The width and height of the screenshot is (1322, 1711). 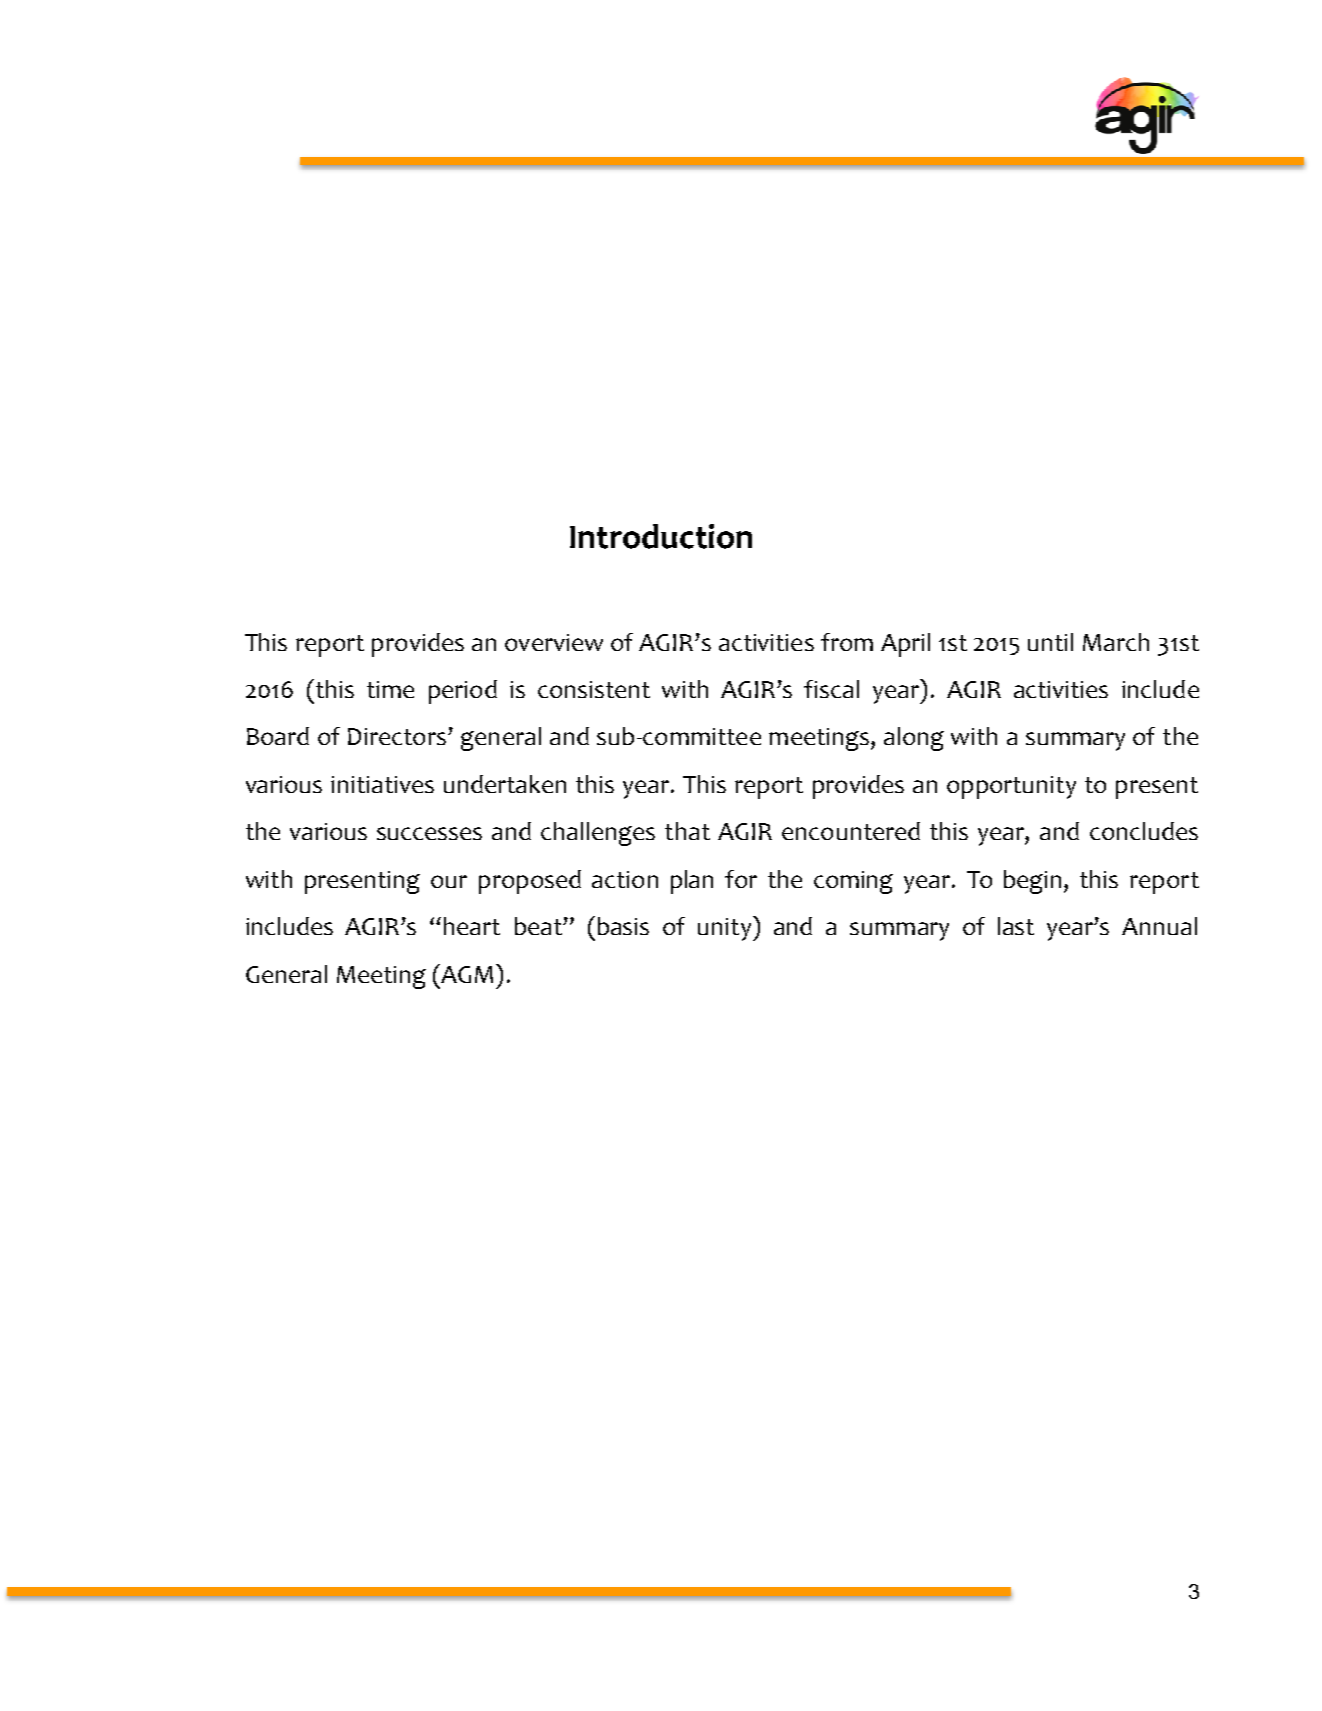 What do you see at coordinates (914, 739) in the screenshot?
I see `along` at bounding box center [914, 739].
